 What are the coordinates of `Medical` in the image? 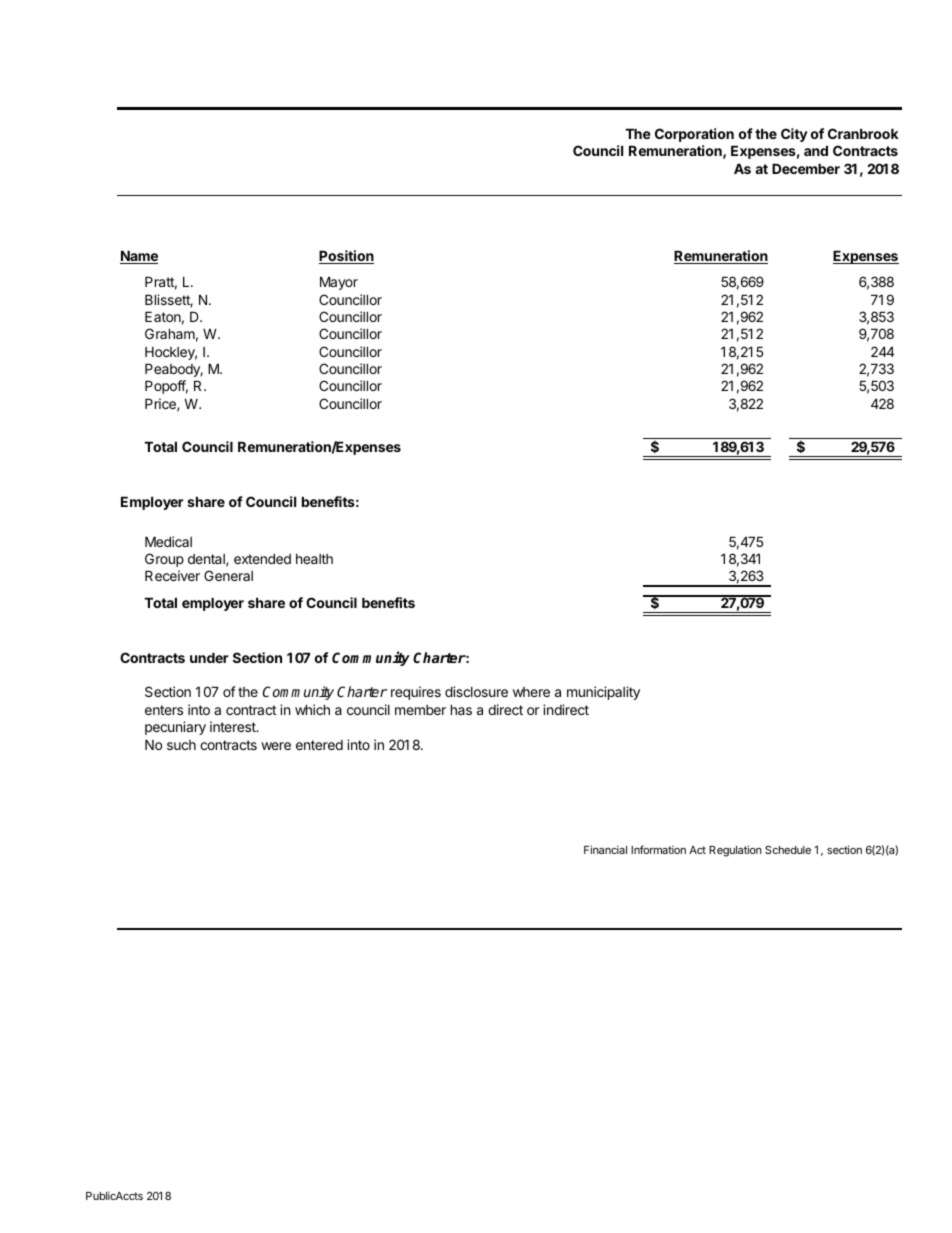 It's located at (168, 541).
